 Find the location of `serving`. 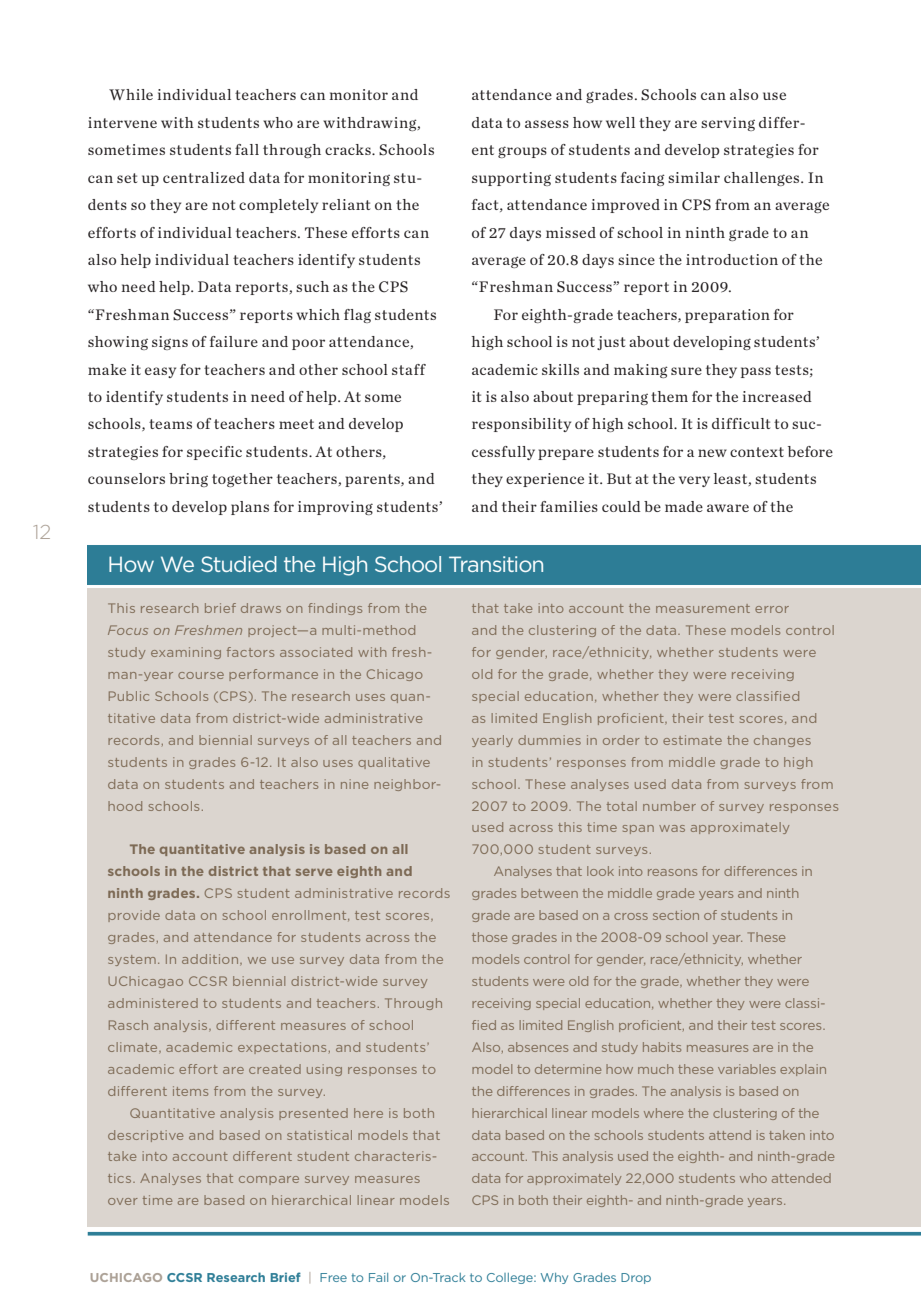

serving is located at coordinates (728, 124).
